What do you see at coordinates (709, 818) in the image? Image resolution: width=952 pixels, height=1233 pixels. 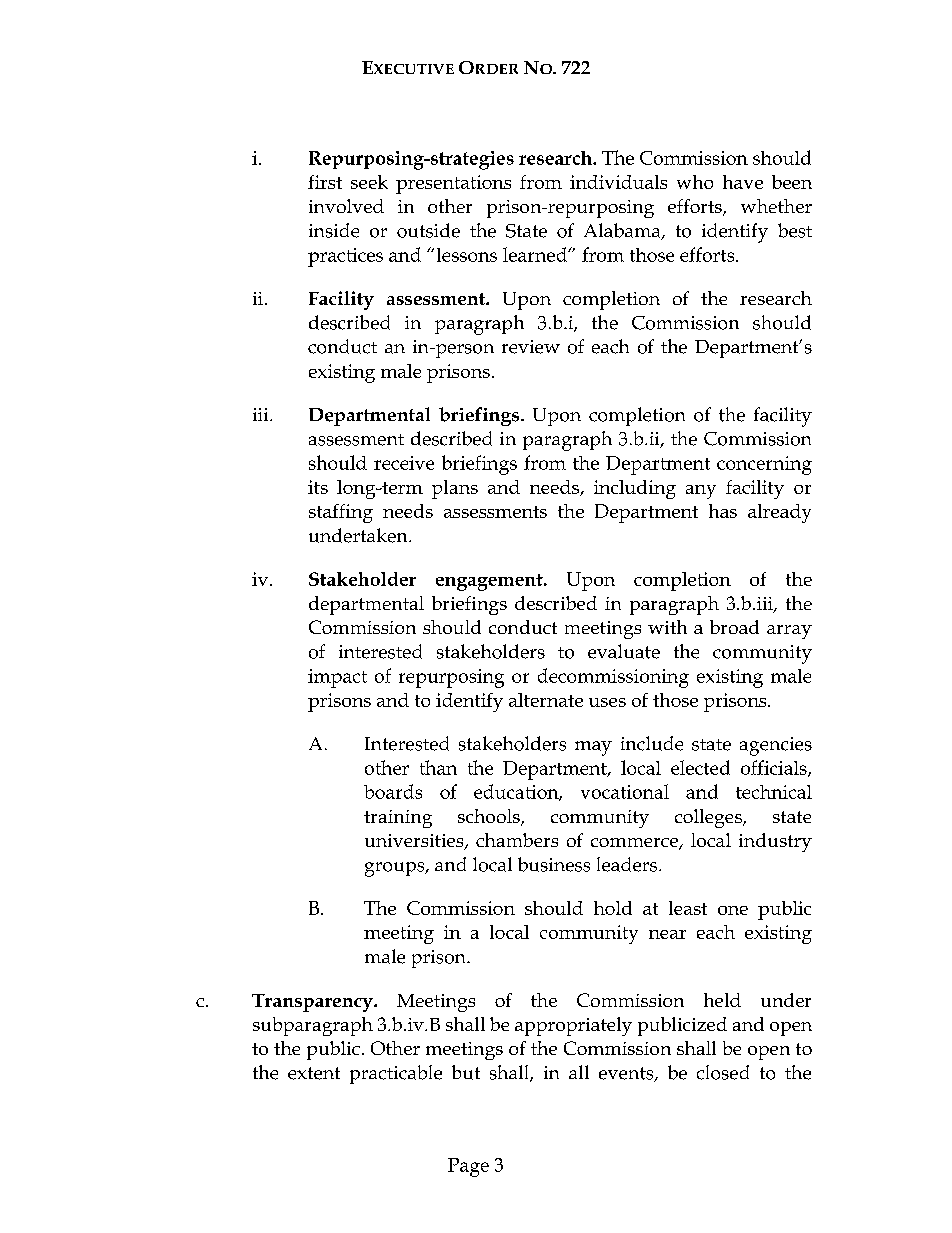 I see `colleges` at bounding box center [709, 818].
